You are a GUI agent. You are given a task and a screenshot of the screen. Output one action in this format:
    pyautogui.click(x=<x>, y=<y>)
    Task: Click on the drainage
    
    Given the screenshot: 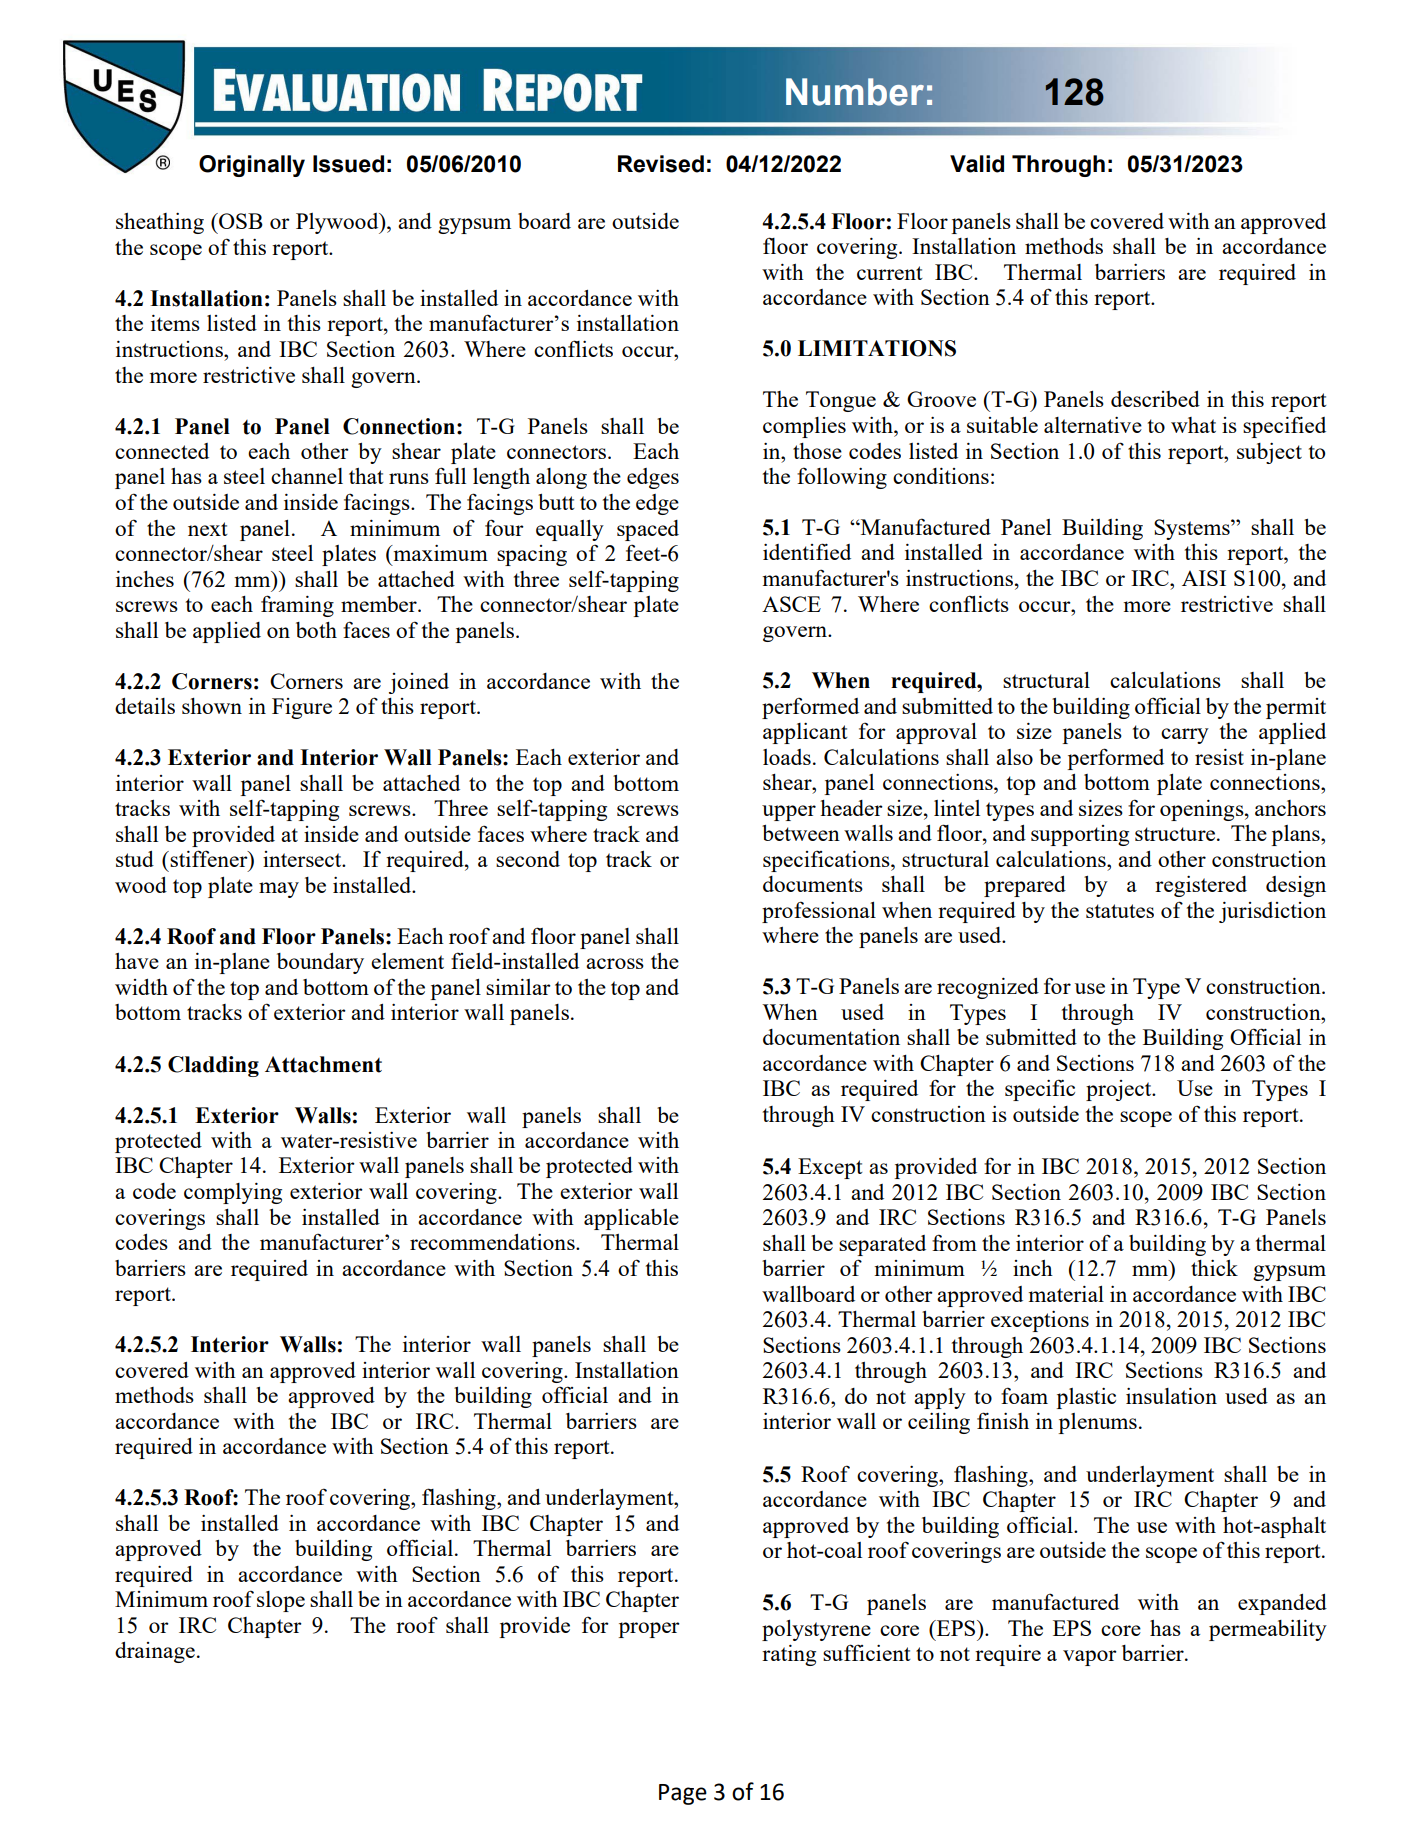 What is the action you would take?
    pyautogui.click(x=155, y=1652)
